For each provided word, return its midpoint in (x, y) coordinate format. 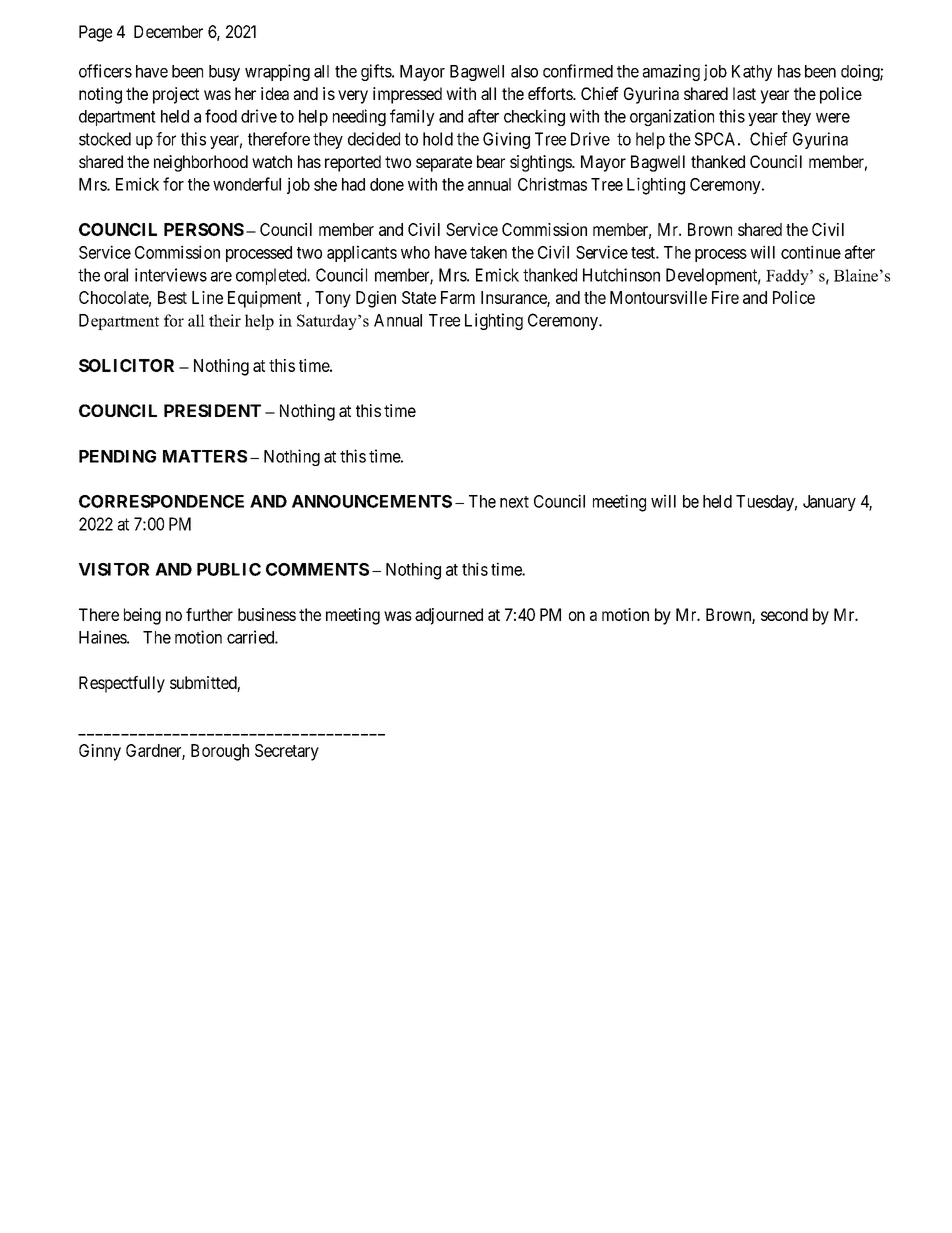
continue (811, 252)
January (829, 503)
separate (444, 164)
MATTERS (205, 456)
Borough (220, 752)
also (524, 71)
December (168, 31)
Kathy (752, 73)
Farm (458, 297)
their (225, 320)
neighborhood (201, 163)
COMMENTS (317, 569)
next (514, 502)
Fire (725, 297)
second (784, 614)
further (209, 614)
